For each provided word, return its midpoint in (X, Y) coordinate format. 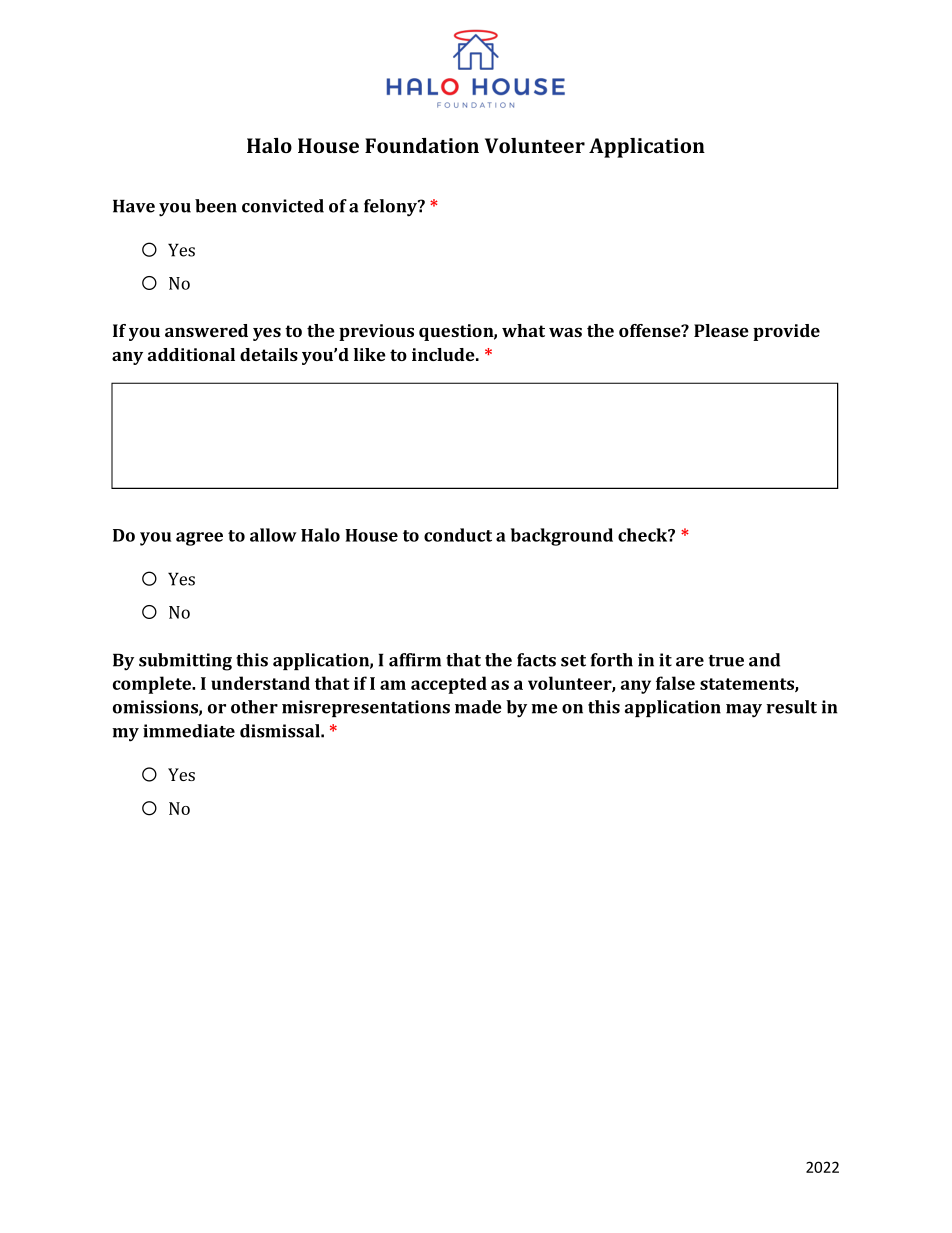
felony (391, 208)
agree (199, 539)
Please (721, 330)
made (478, 707)
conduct (458, 535)
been (216, 206)
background (562, 537)
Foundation (422, 145)
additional (191, 354)
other (254, 707)
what (523, 330)
